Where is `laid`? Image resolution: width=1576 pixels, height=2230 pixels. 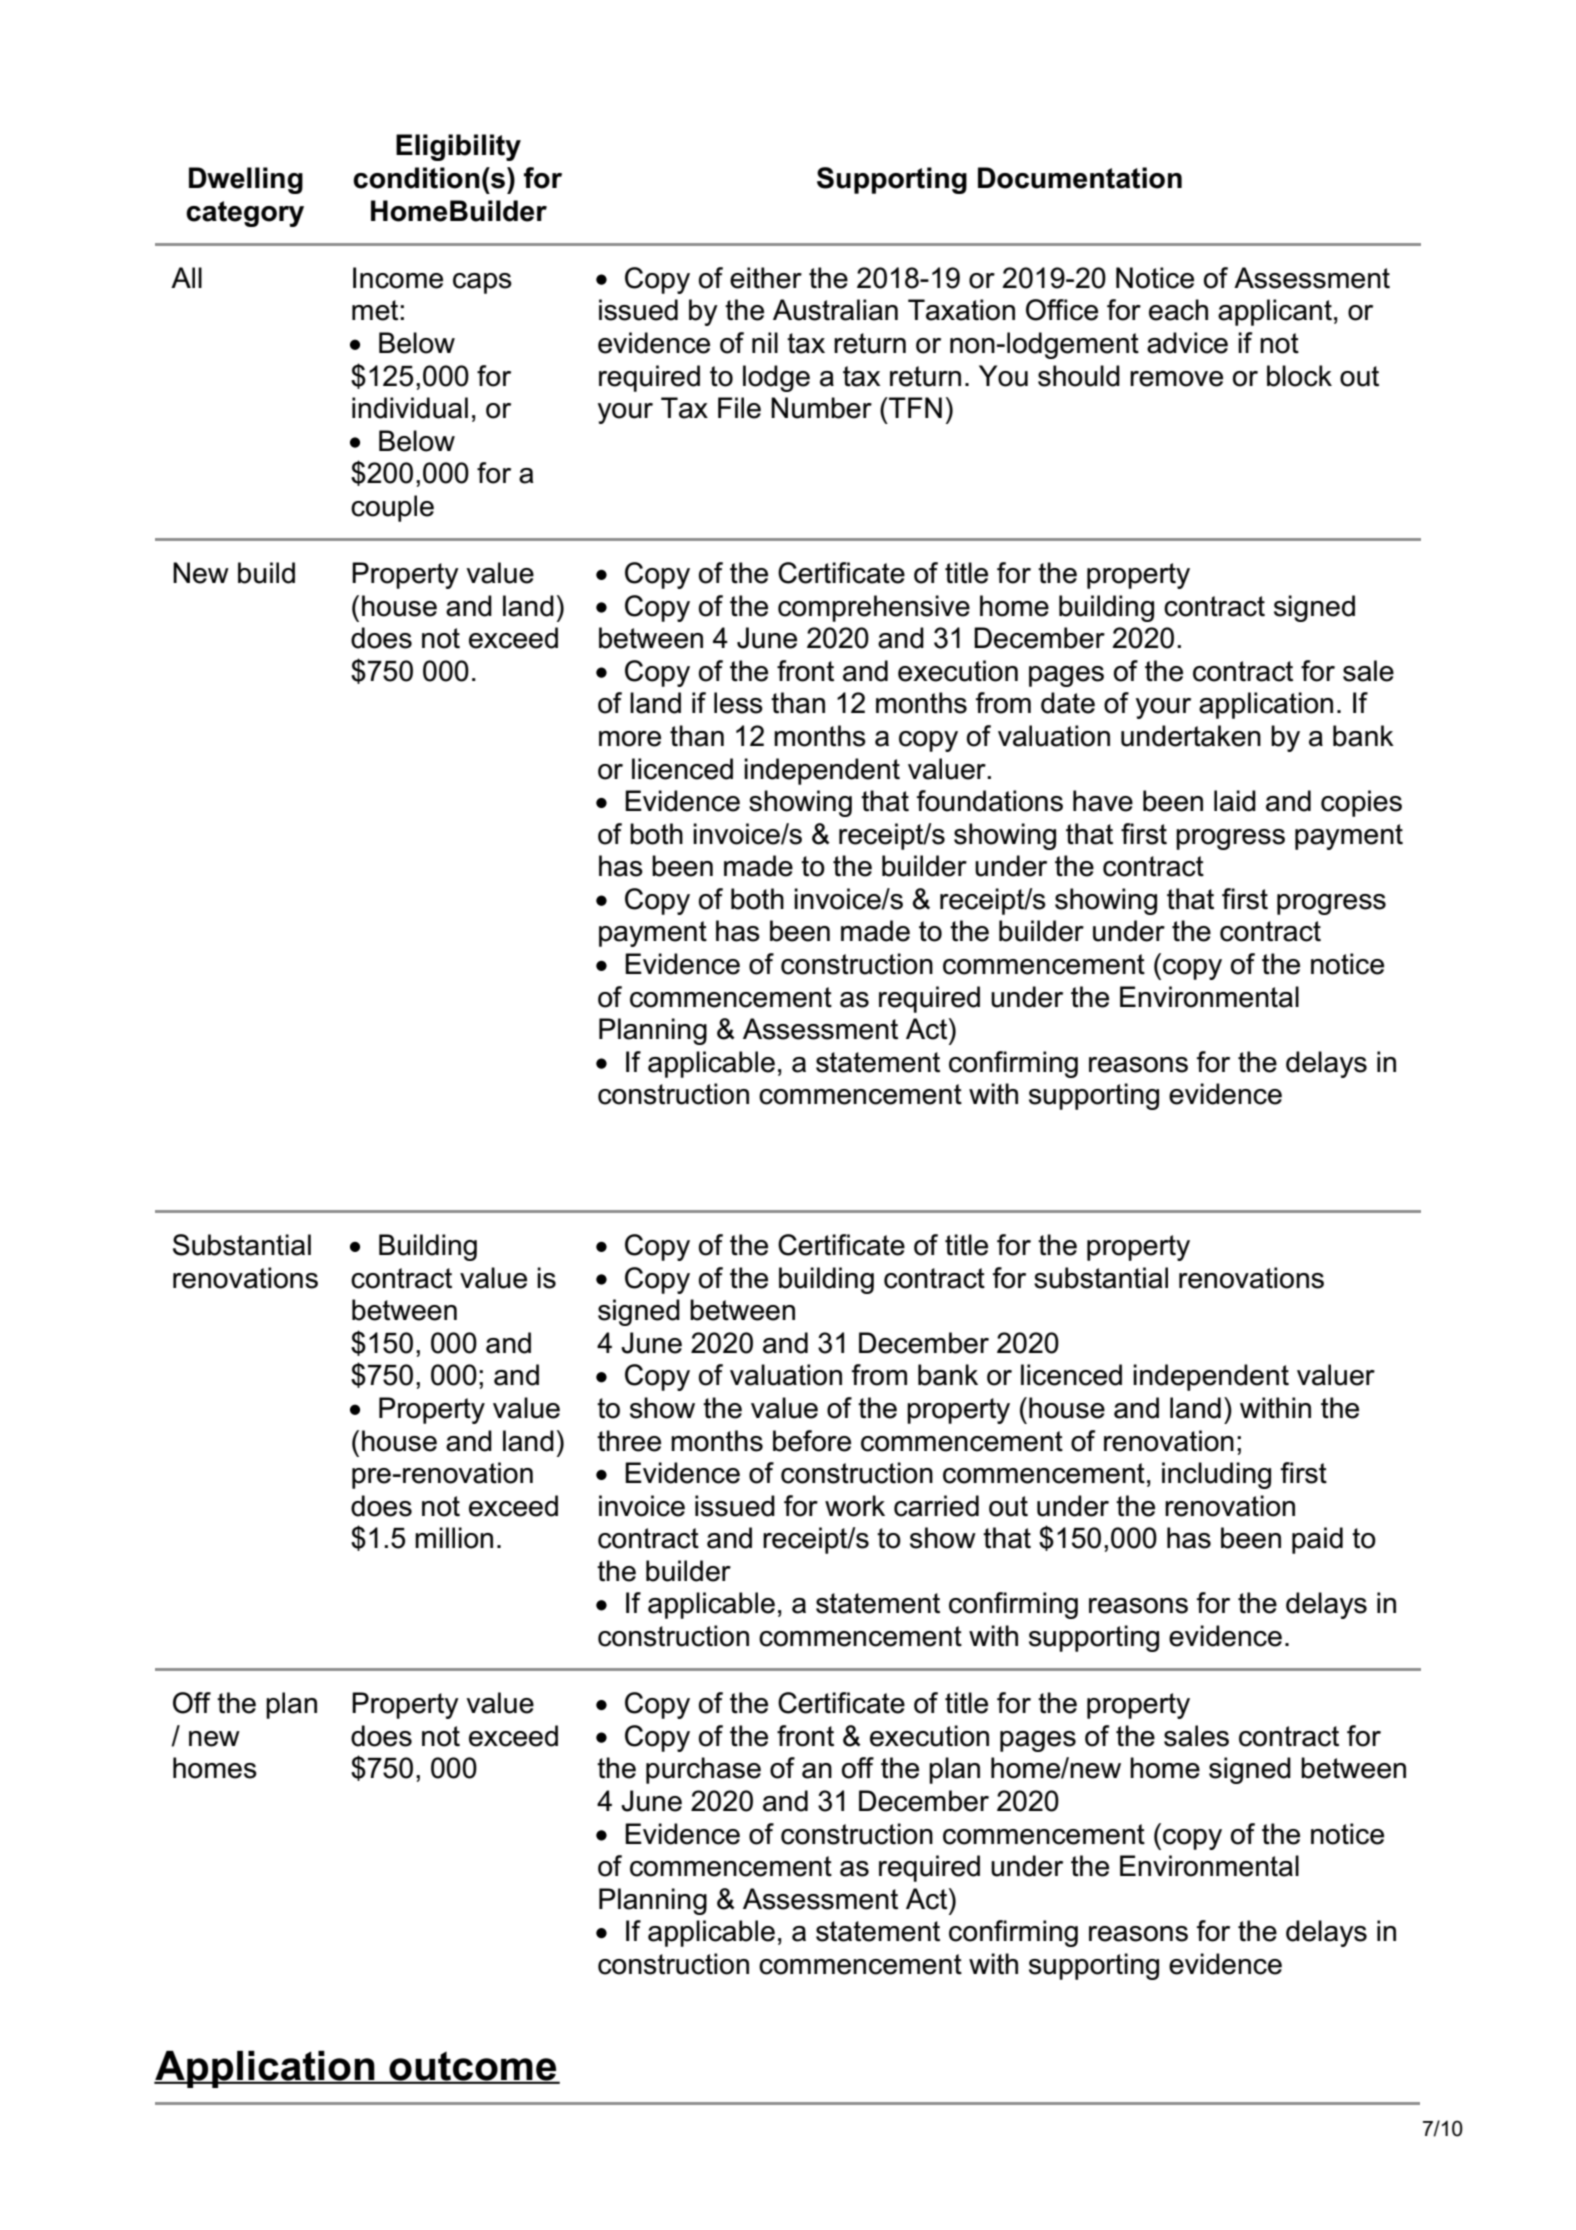
laid is located at coordinates (1235, 801).
